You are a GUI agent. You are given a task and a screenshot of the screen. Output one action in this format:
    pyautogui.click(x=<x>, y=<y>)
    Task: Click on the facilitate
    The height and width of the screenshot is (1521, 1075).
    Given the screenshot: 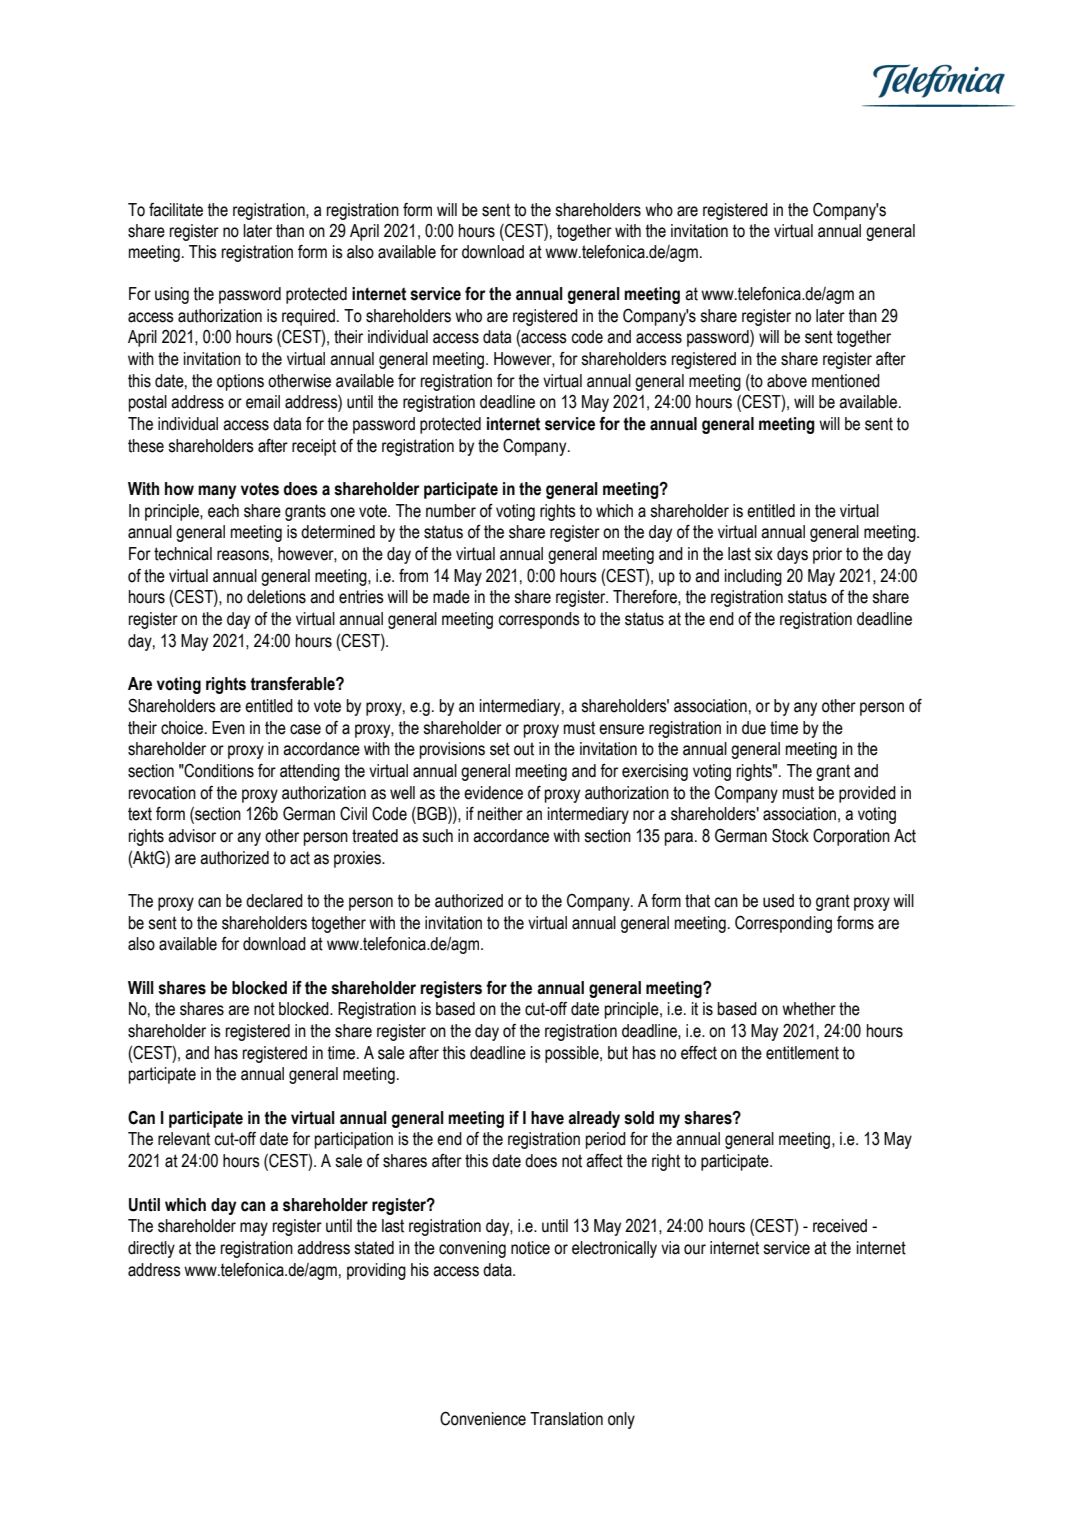 What is the action you would take?
    pyautogui.click(x=176, y=210)
